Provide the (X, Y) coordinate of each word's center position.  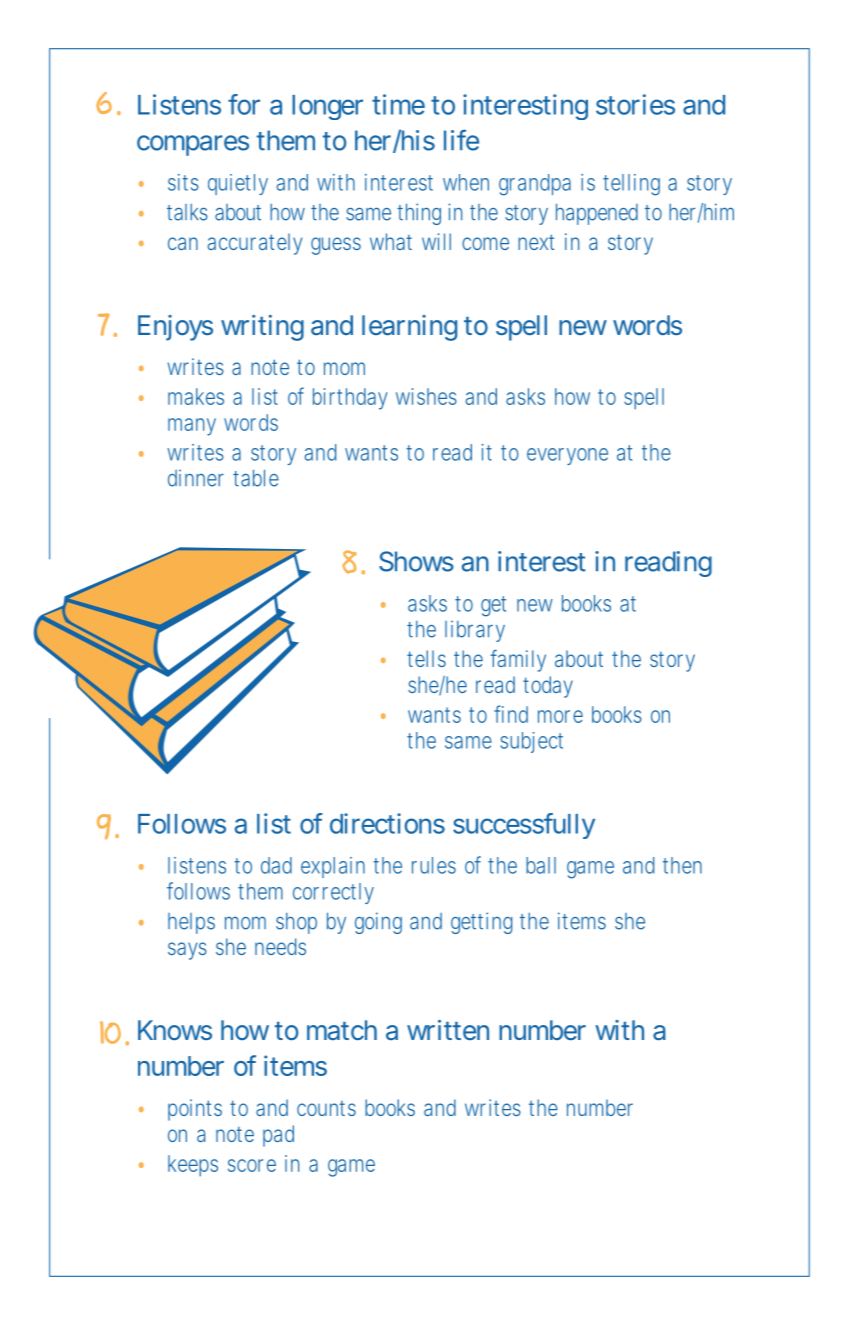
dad (276, 865)
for (244, 104)
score (252, 1165)
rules (434, 865)
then (682, 865)
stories (635, 104)
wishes (426, 396)
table (256, 478)
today (548, 687)
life (461, 140)
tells (426, 658)
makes (196, 396)
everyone (567, 456)
